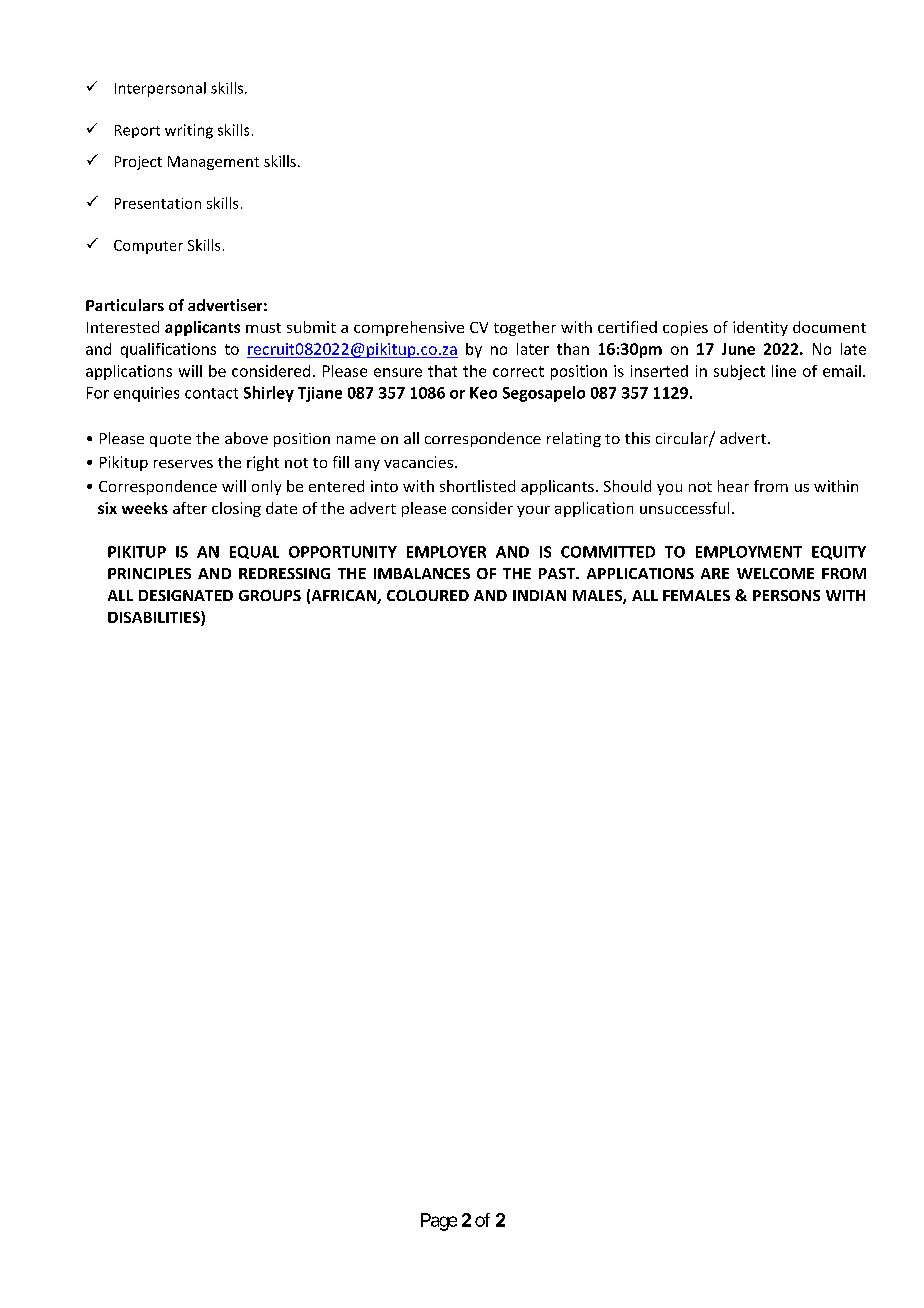  I want to click on PERSONS, so click(786, 595).
